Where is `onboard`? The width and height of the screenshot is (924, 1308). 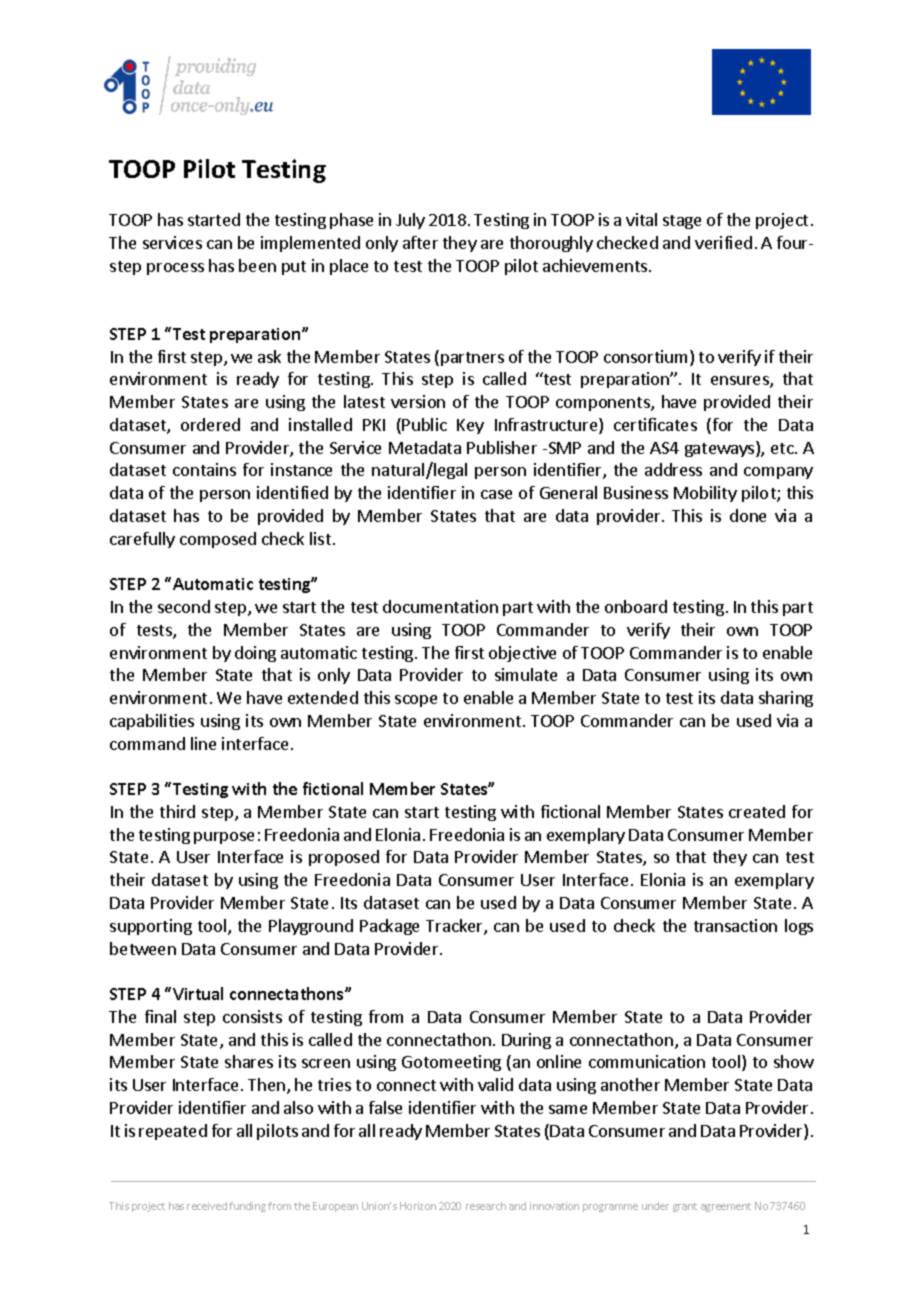
onboard is located at coordinates (636, 606).
